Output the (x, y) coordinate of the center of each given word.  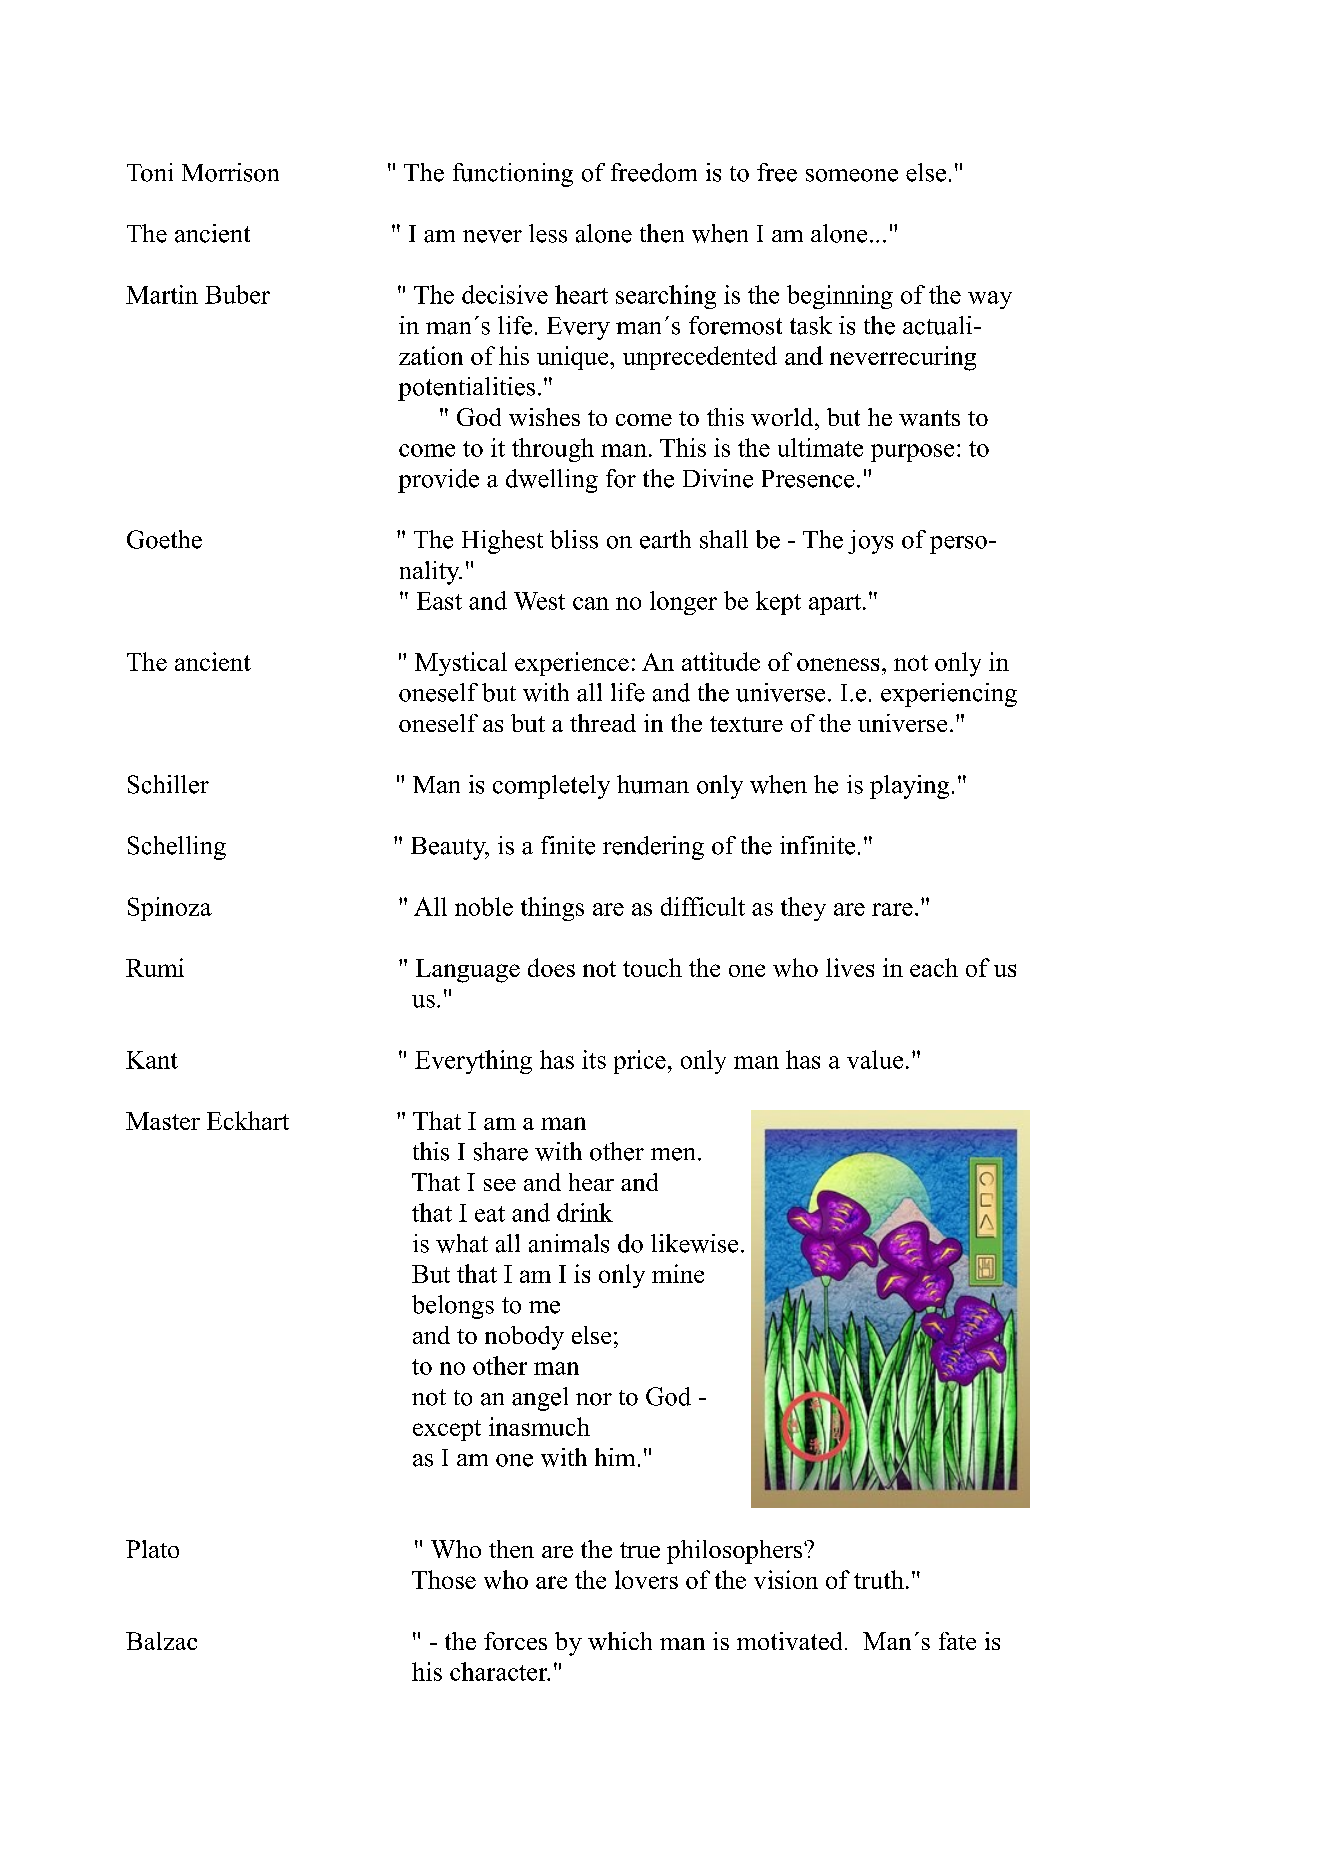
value (875, 1059)
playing (909, 787)
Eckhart (248, 1120)
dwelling (552, 481)
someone (852, 175)
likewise (694, 1243)
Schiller (168, 784)
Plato (152, 1549)
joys (870, 542)
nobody (524, 1338)
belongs (453, 1307)
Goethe (164, 539)
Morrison (230, 172)
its (594, 1059)
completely (551, 787)
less (548, 233)
